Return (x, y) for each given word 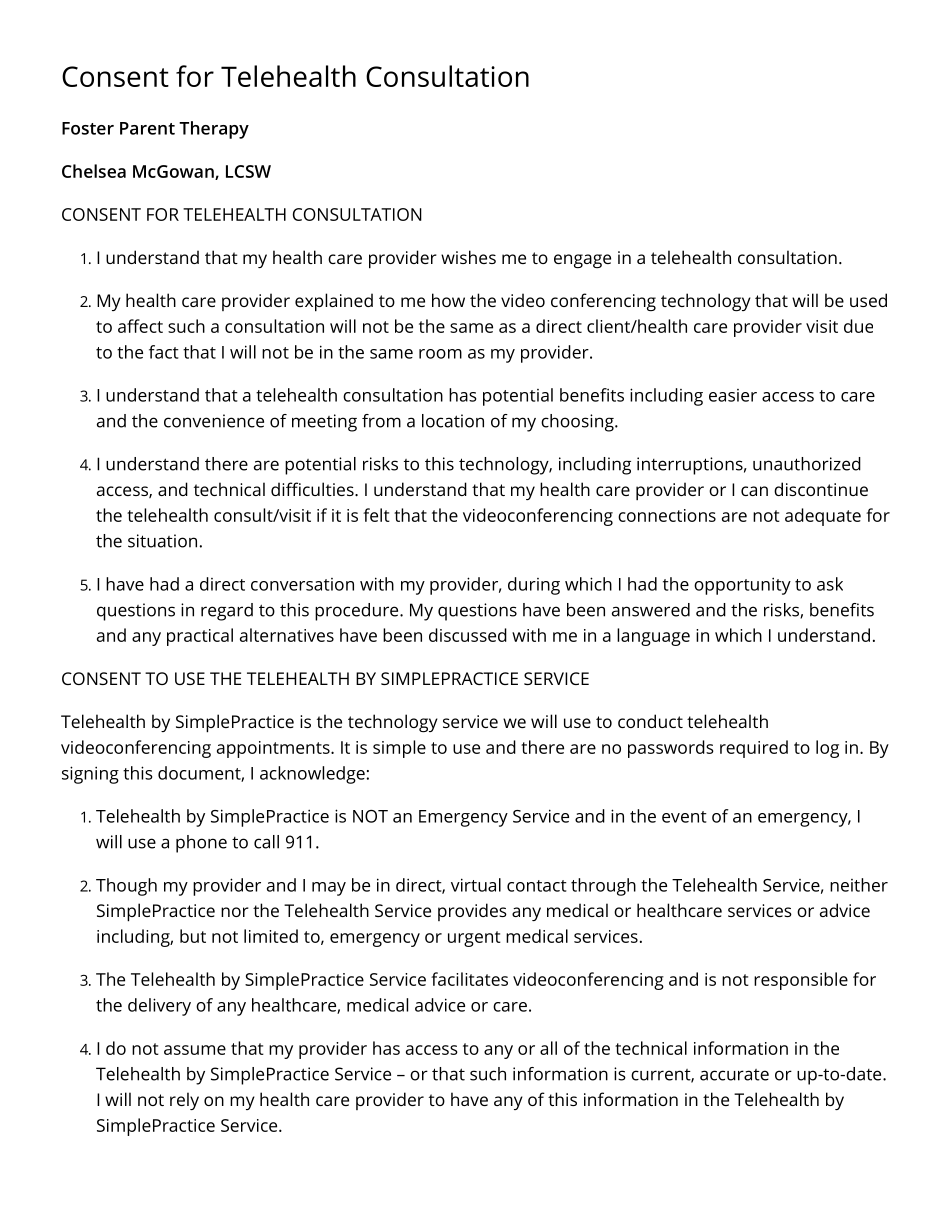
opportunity (742, 586)
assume (195, 1050)
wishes (468, 257)
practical (200, 637)
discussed (468, 635)
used (868, 300)
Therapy (214, 130)
